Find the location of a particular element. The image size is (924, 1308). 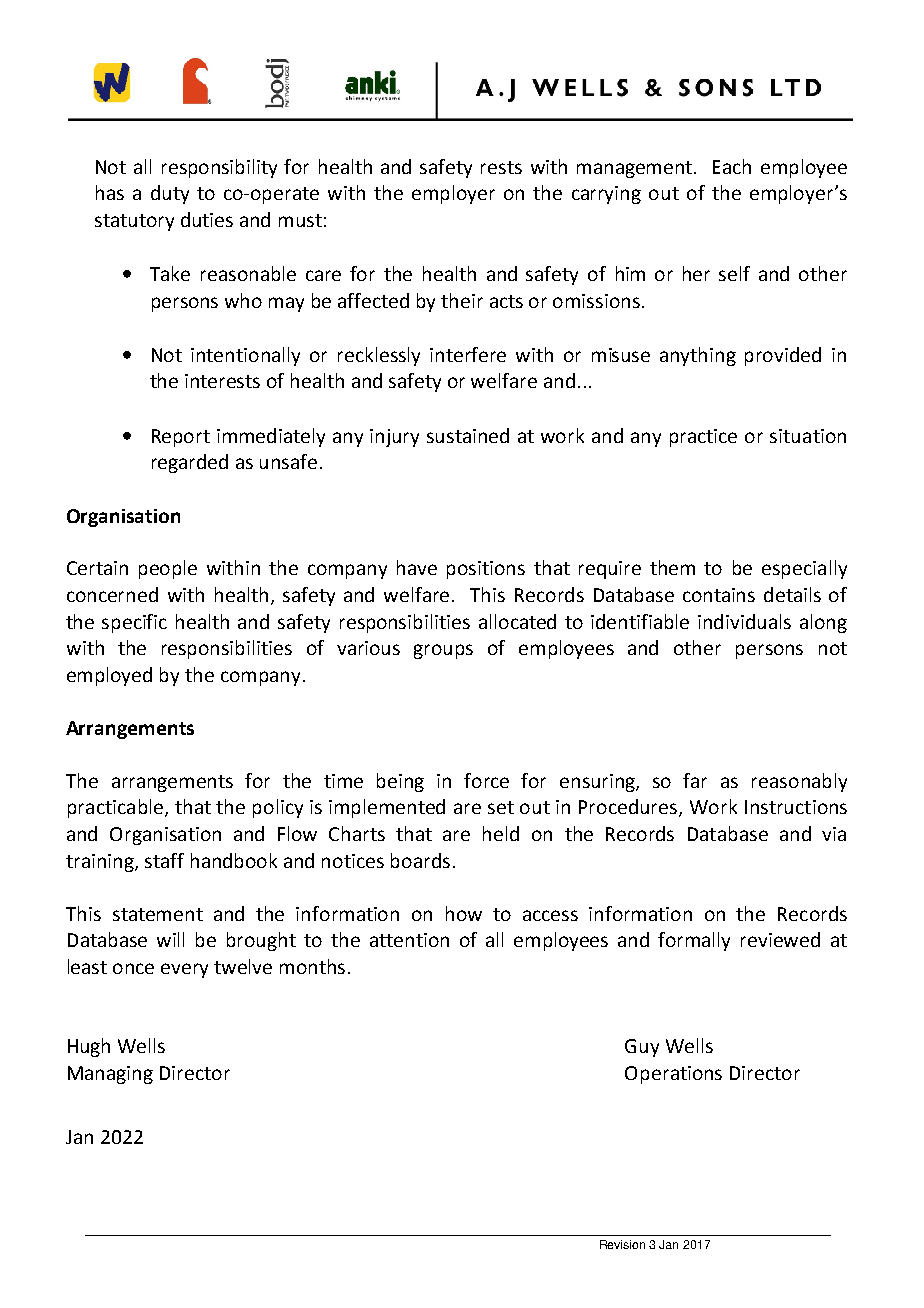

their is located at coordinates (462, 300).
